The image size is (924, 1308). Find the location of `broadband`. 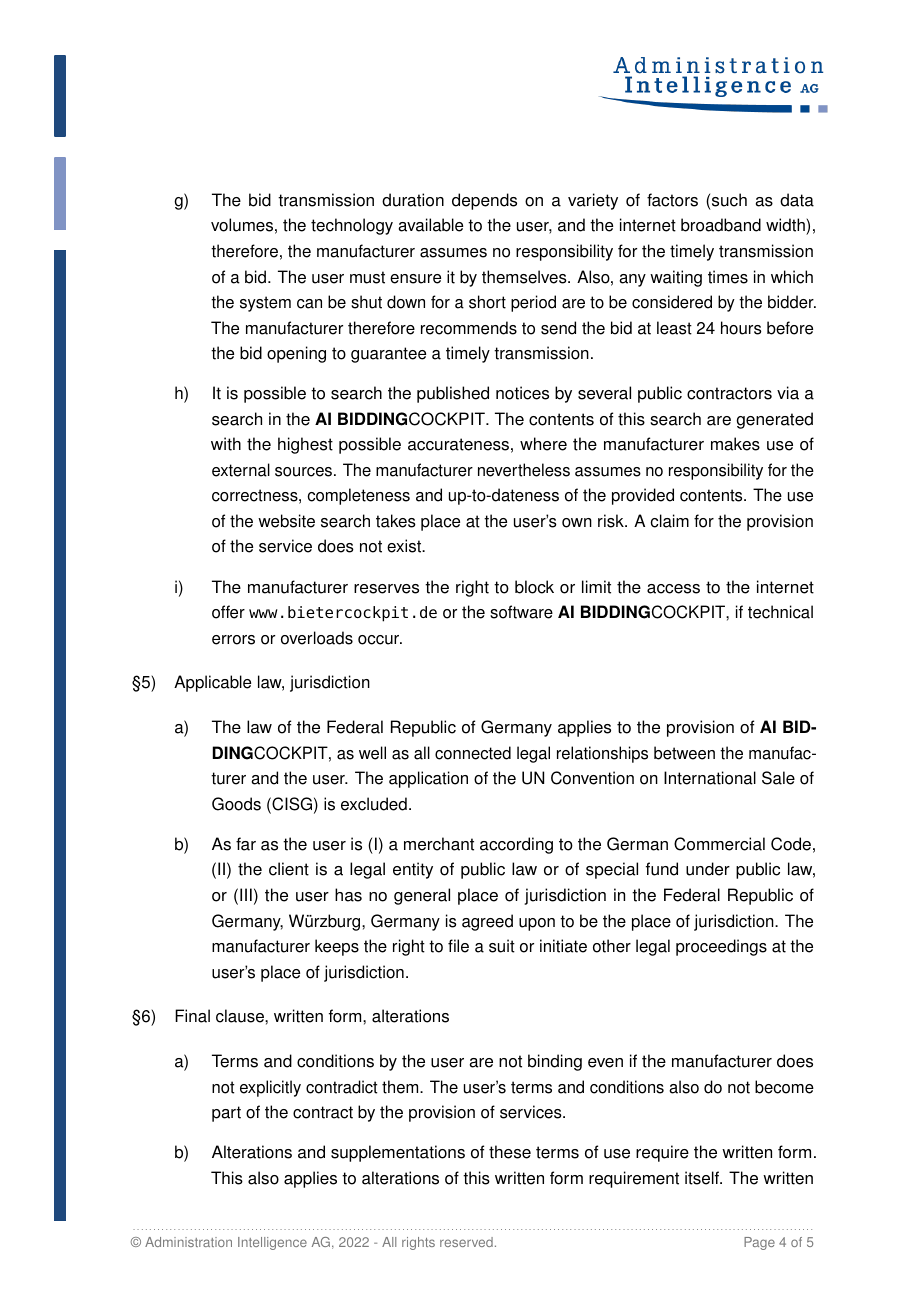

broadband is located at coordinates (721, 225).
